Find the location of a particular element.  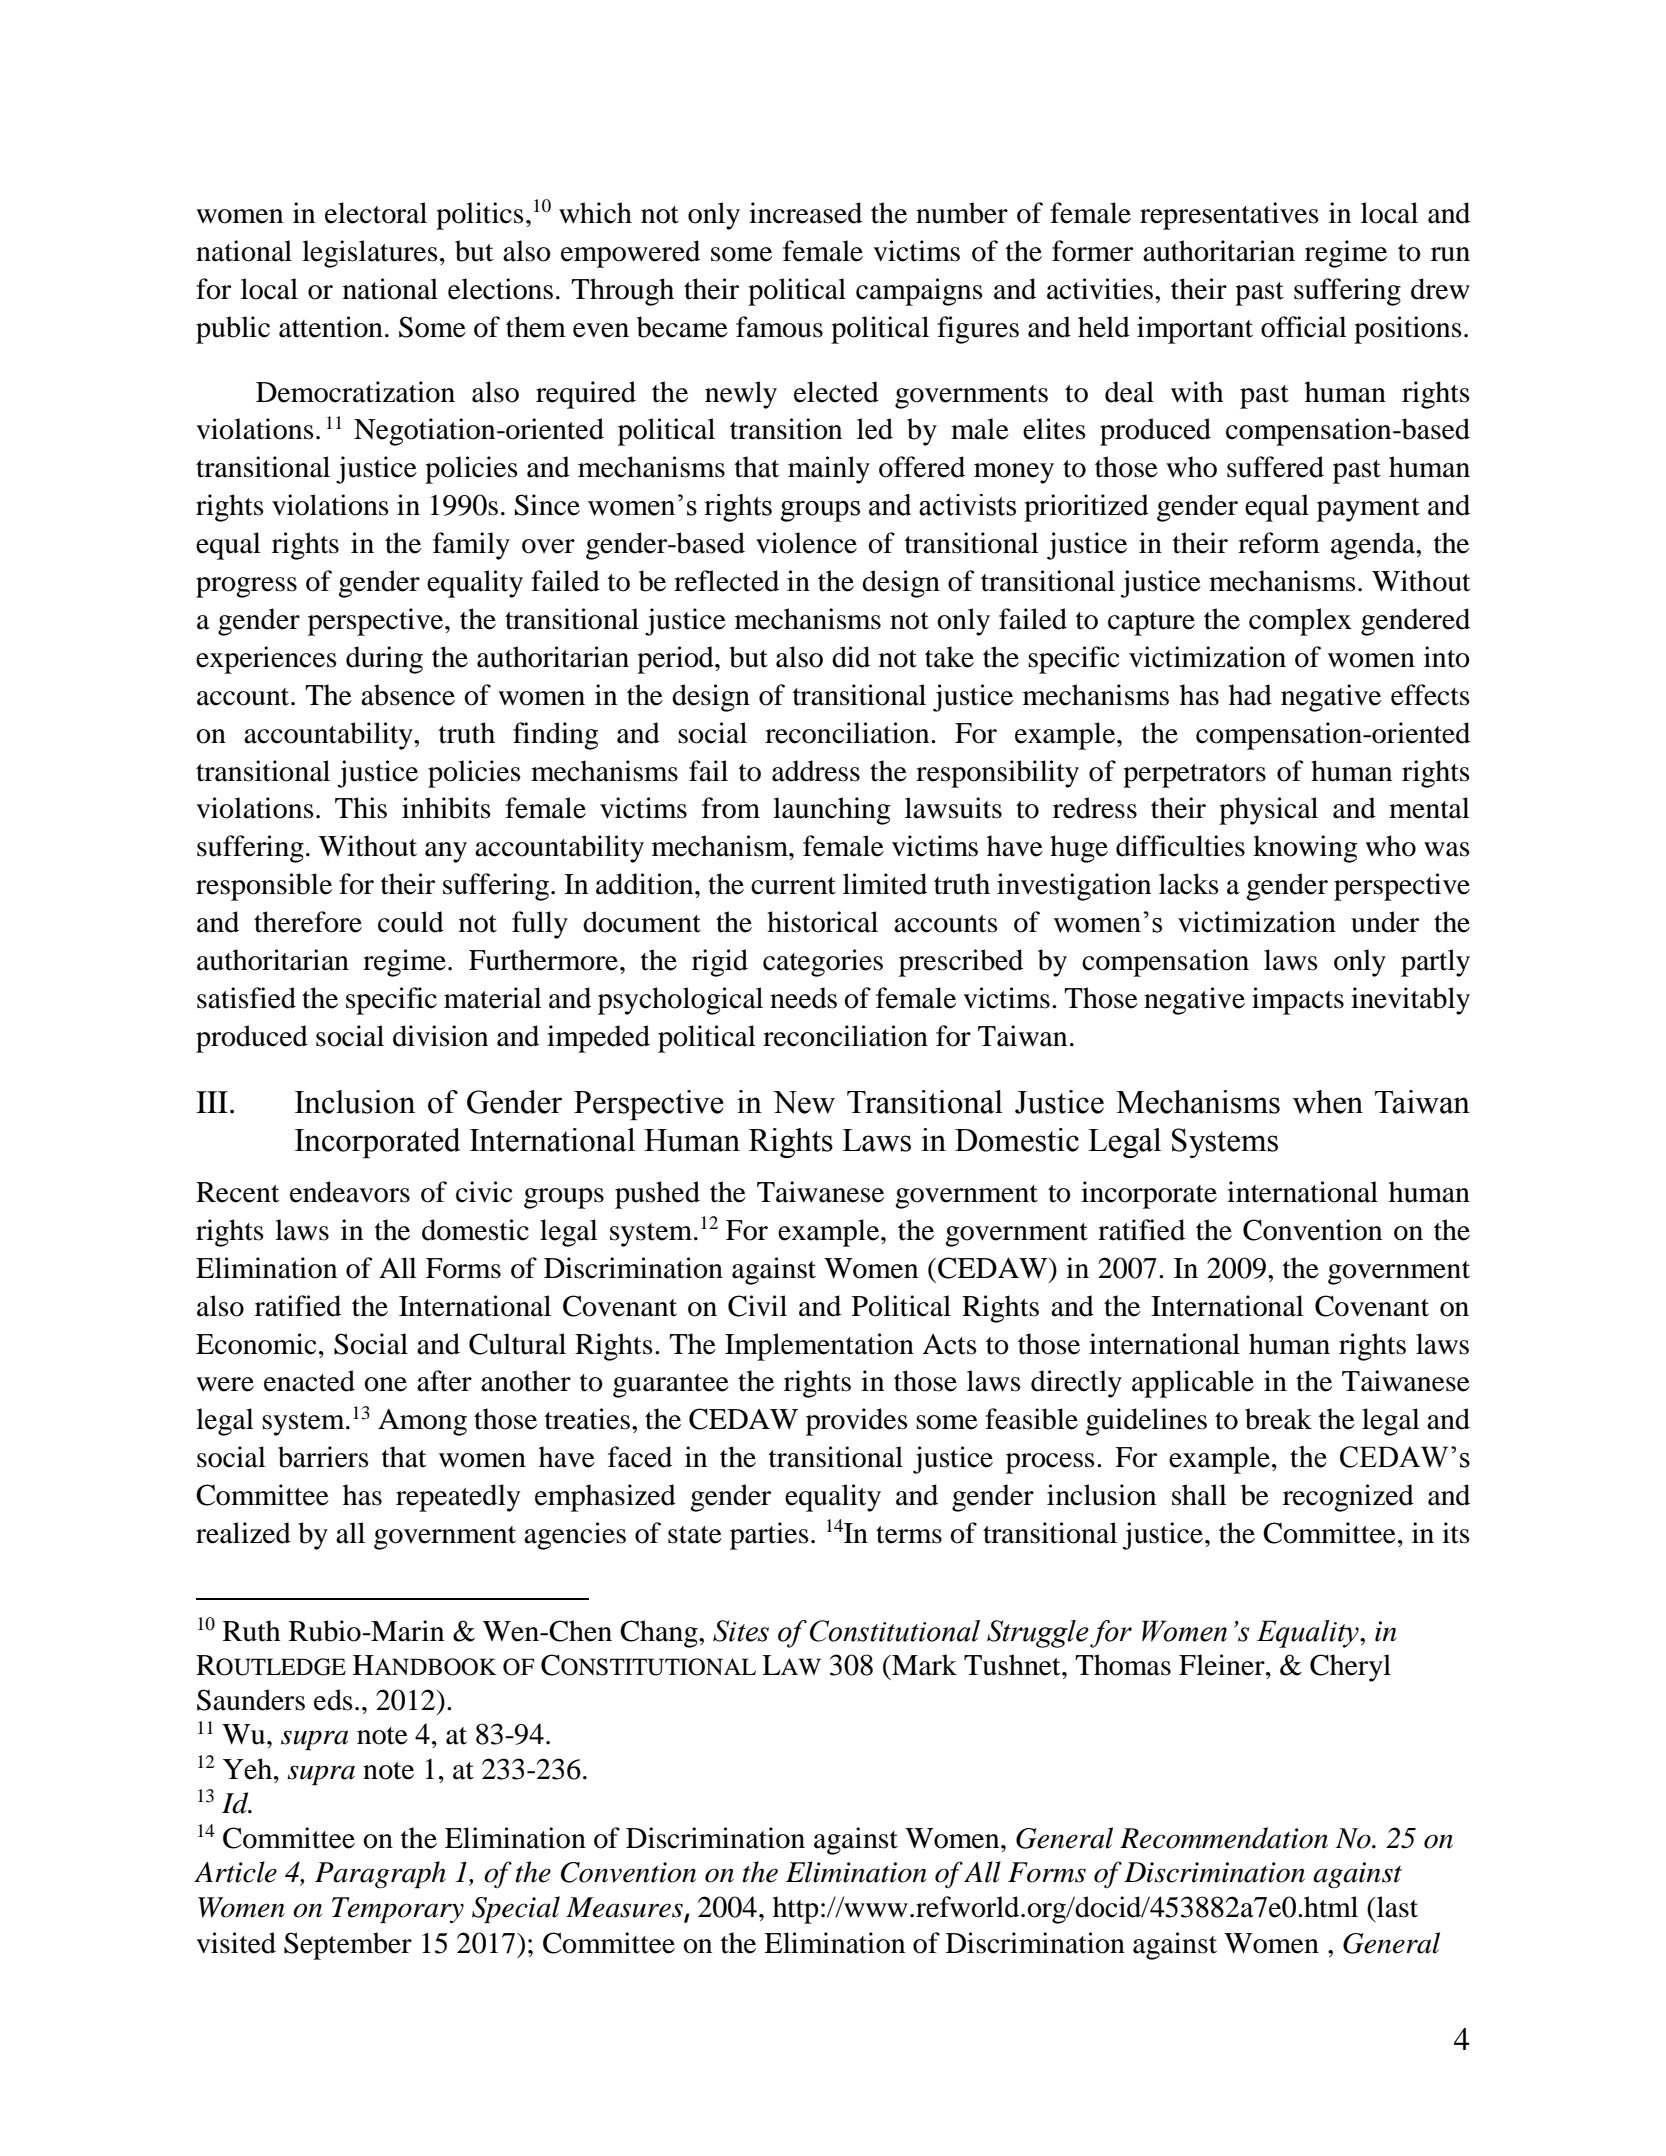

increased is located at coordinates (805, 213).
